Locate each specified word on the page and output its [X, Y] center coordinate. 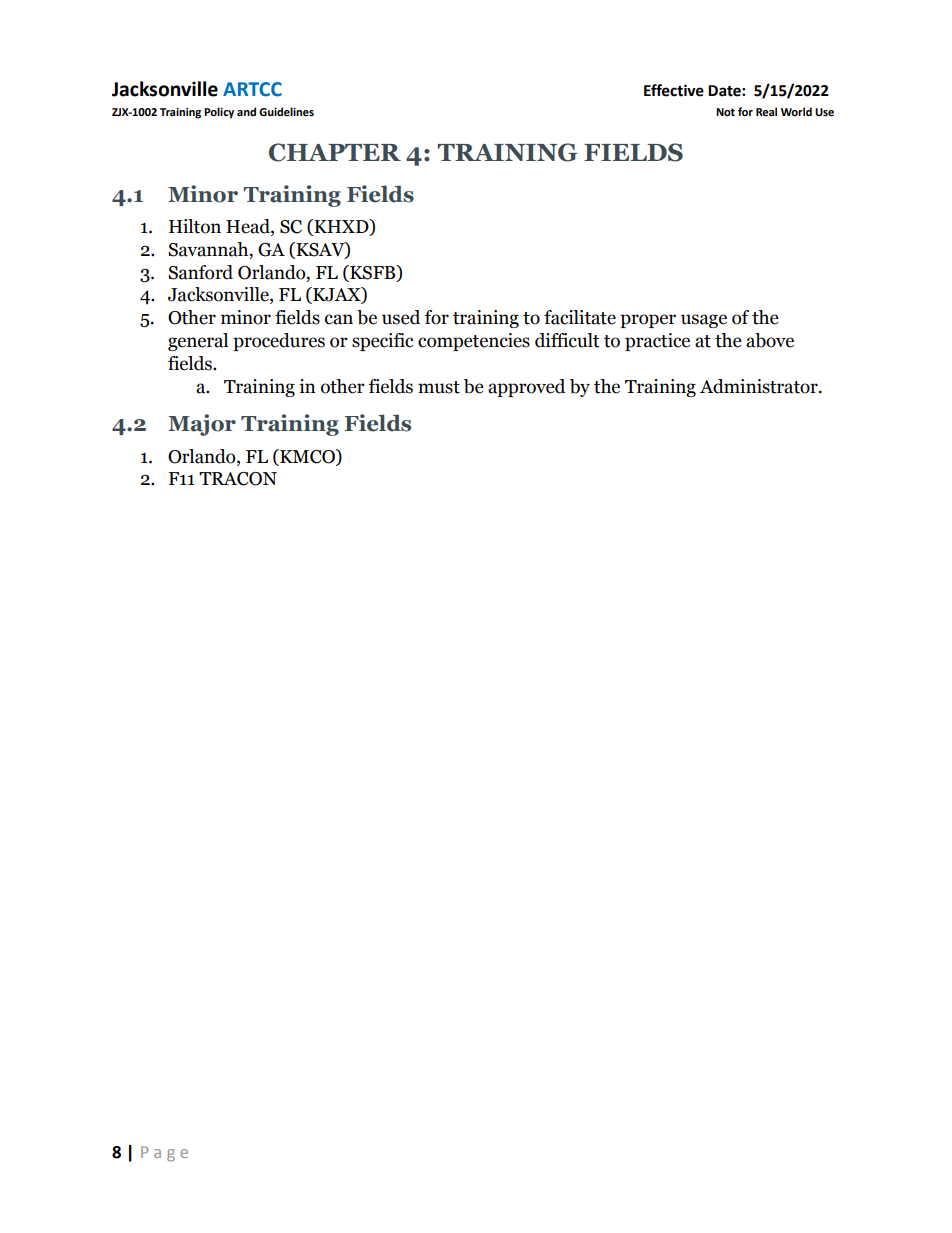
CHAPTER [335, 152]
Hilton [195, 226]
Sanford [200, 272]
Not [725, 112]
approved [526, 388]
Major [202, 425]
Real [766, 111]
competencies [474, 342]
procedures [279, 342]
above [770, 340]
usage [704, 321]
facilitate [580, 317]
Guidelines [286, 111]
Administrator [760, 386]
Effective [674, 90]
